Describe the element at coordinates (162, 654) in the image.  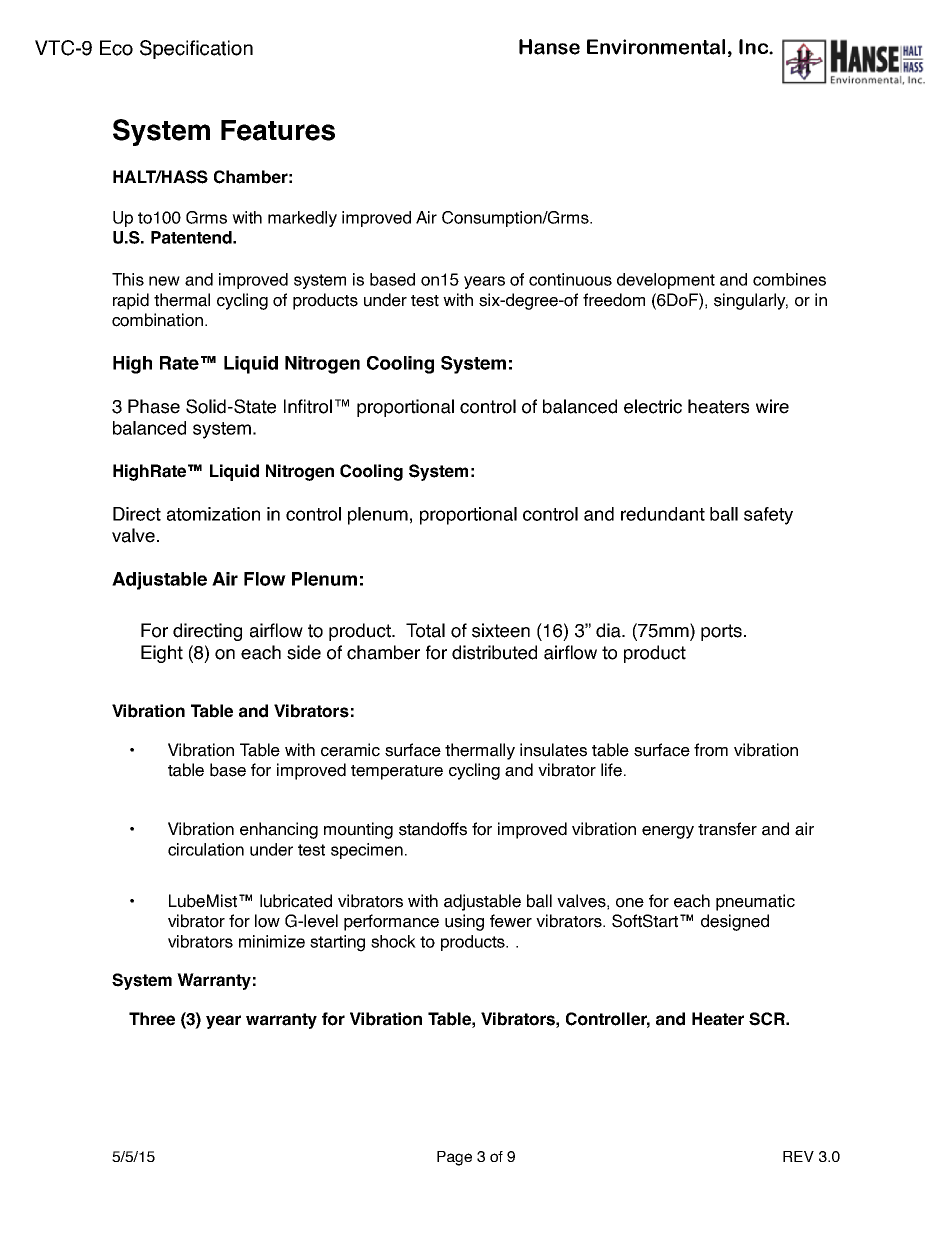
I see `Eight` at that location.
